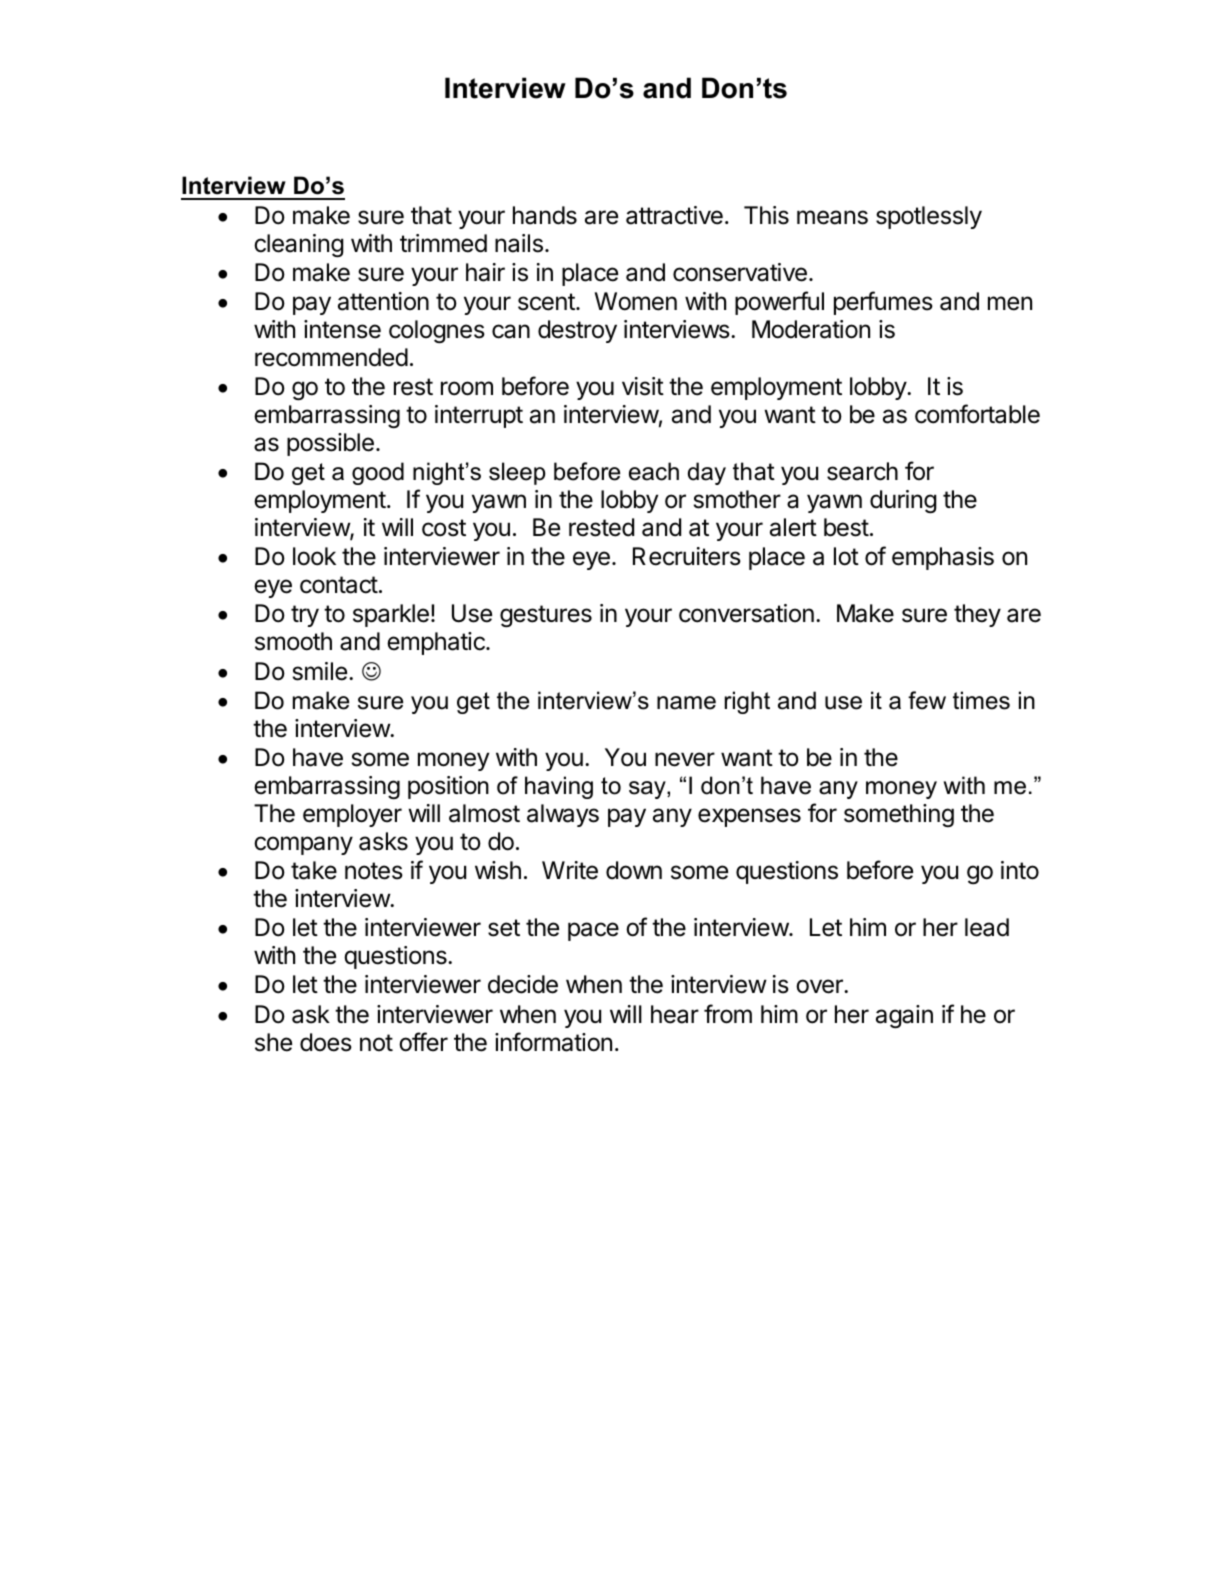 The image size is (1232, 1594). I want to click on gestures, so click(546, 616).
